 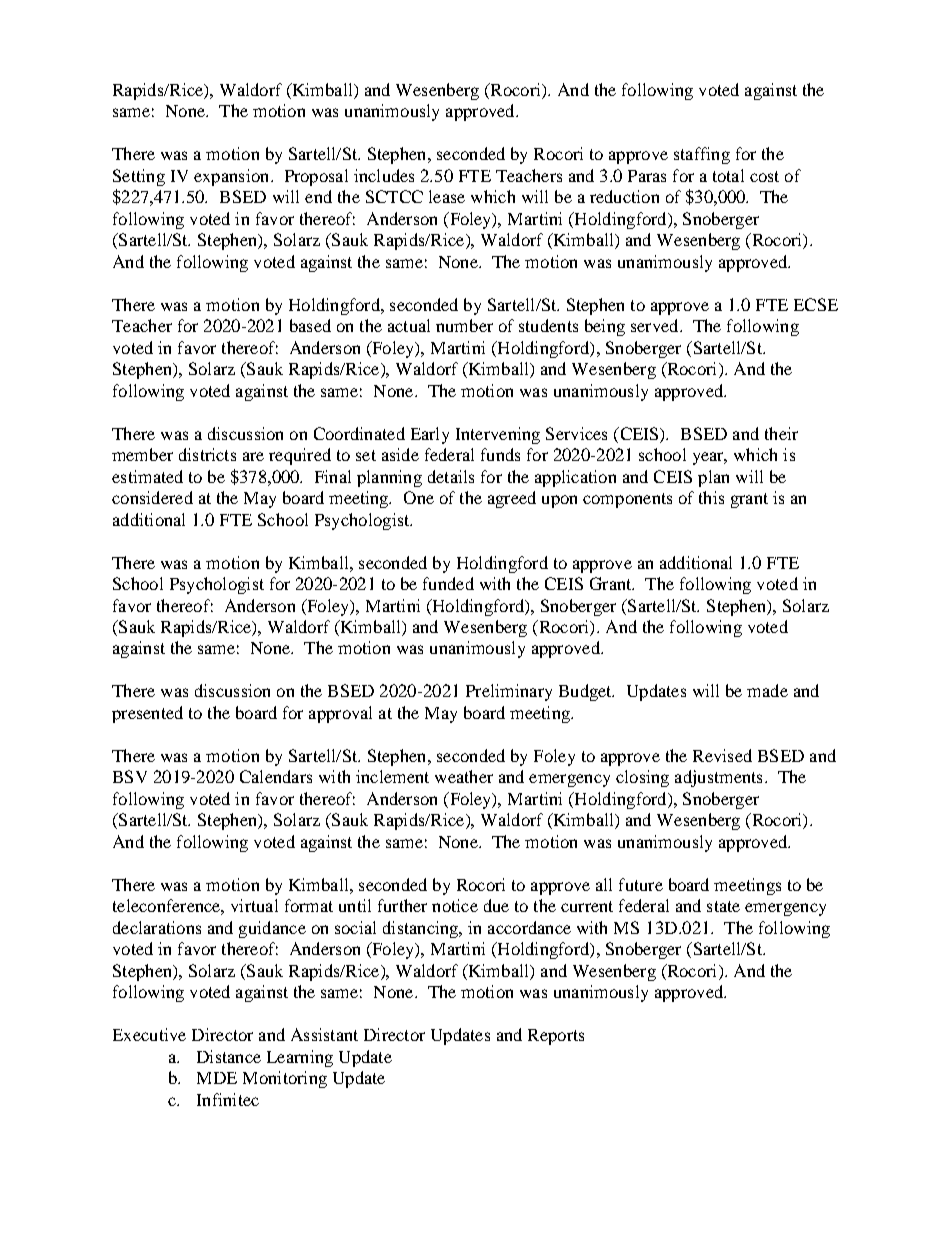 What do you see at coordinates (233, 177) in the screenshot?
I see `expansion` at bounding box center [233, 177].
